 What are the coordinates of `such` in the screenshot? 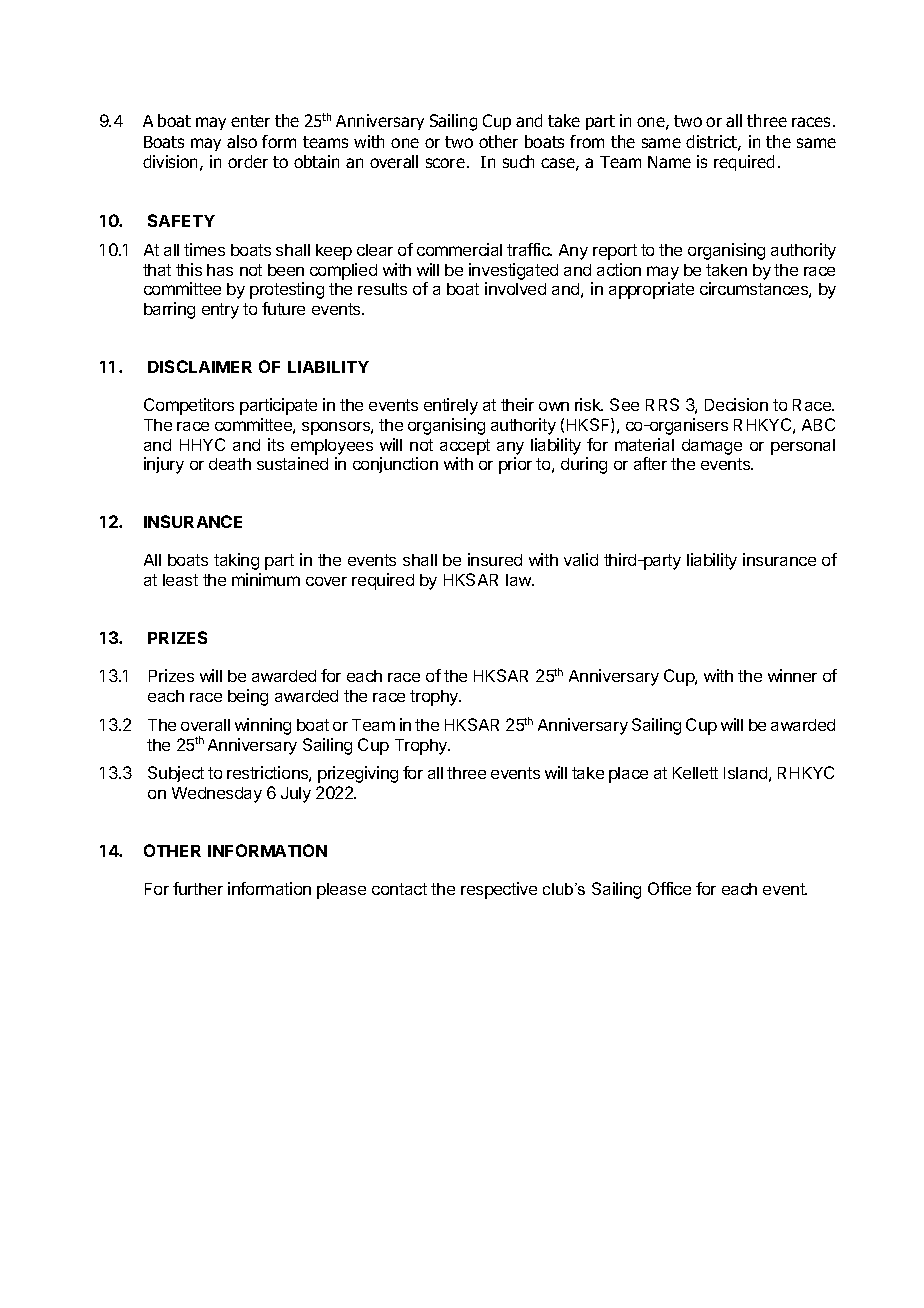 It's located at (518, 161).
